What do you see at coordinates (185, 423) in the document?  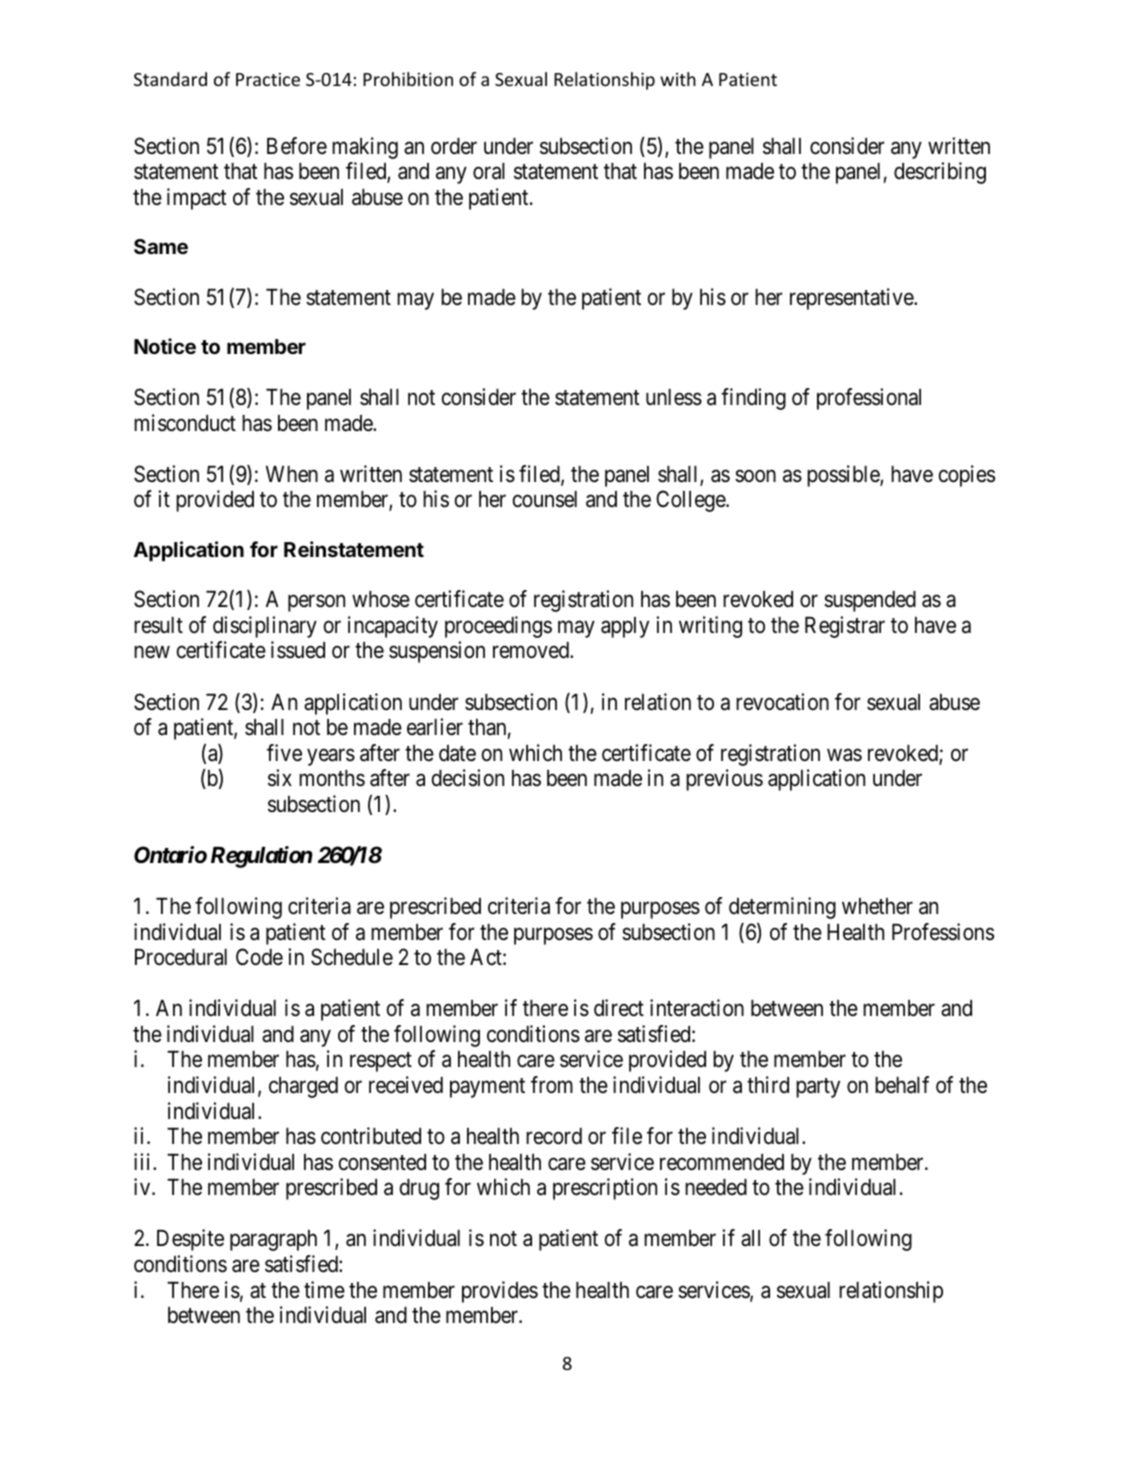 I see `misconduct` at bounding box center [185, 423].
